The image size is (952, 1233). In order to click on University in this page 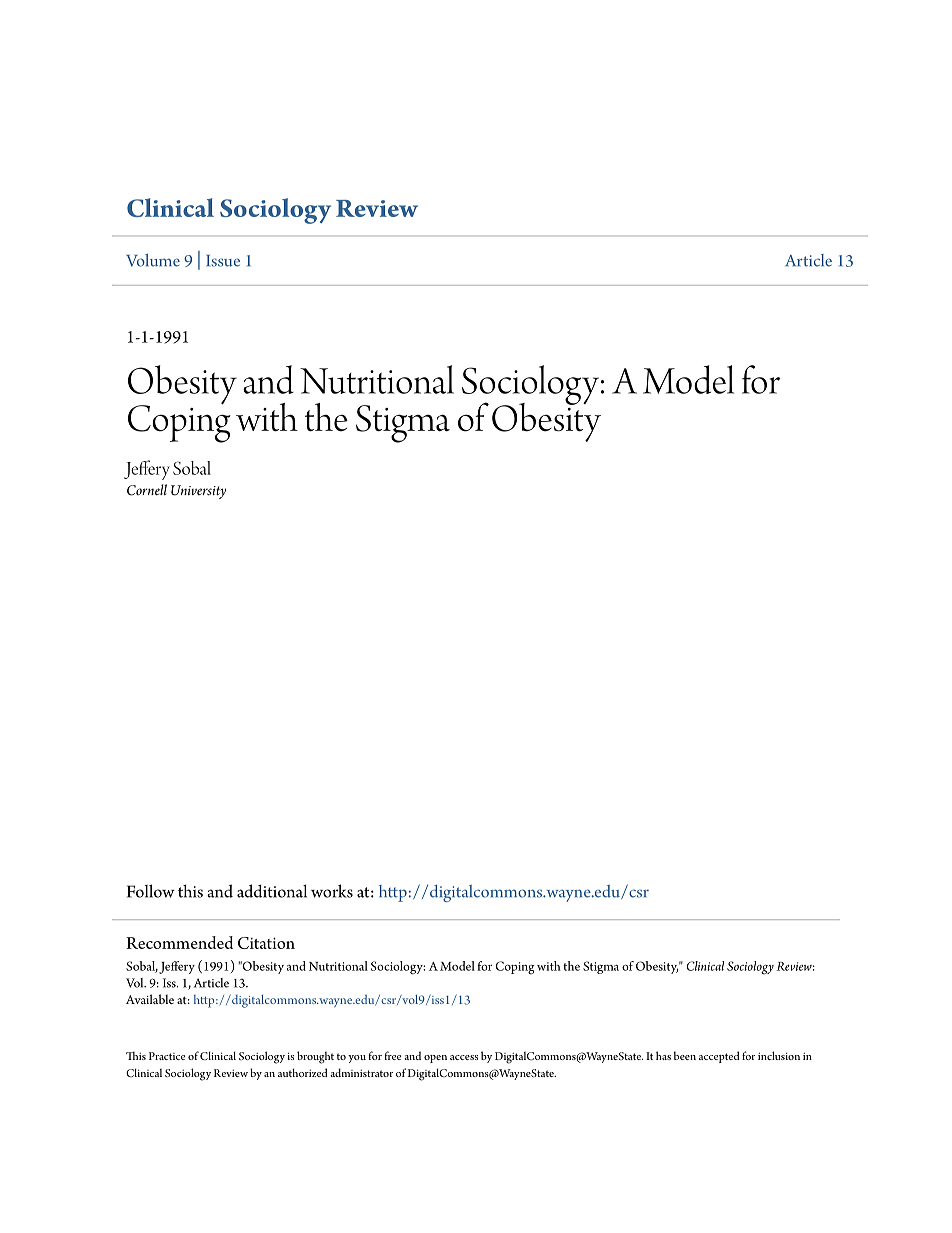, I will do `click(198, 492)`.
